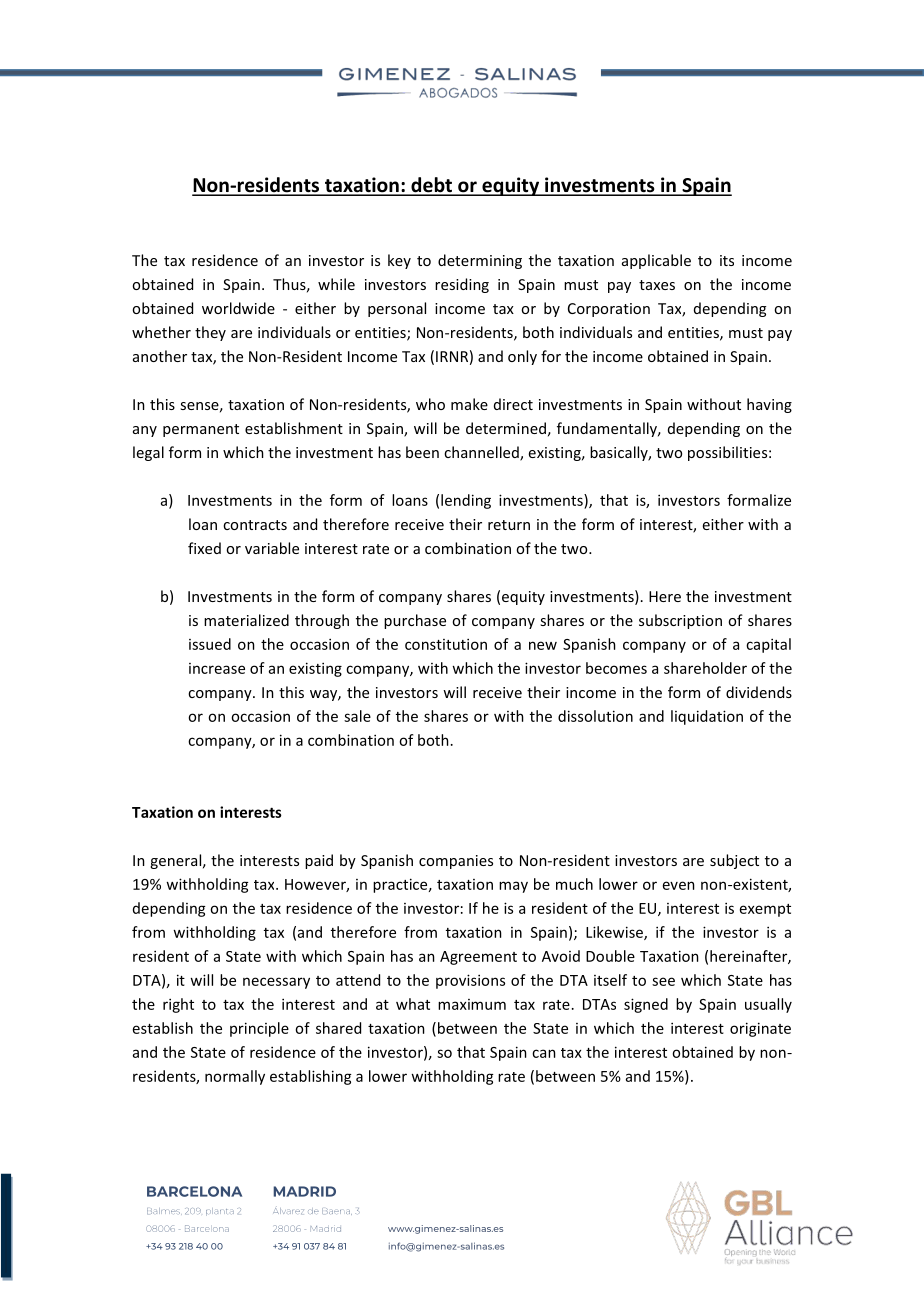 The image size is (924, 1308). I want to click on maximum, so click(472, 1004).
